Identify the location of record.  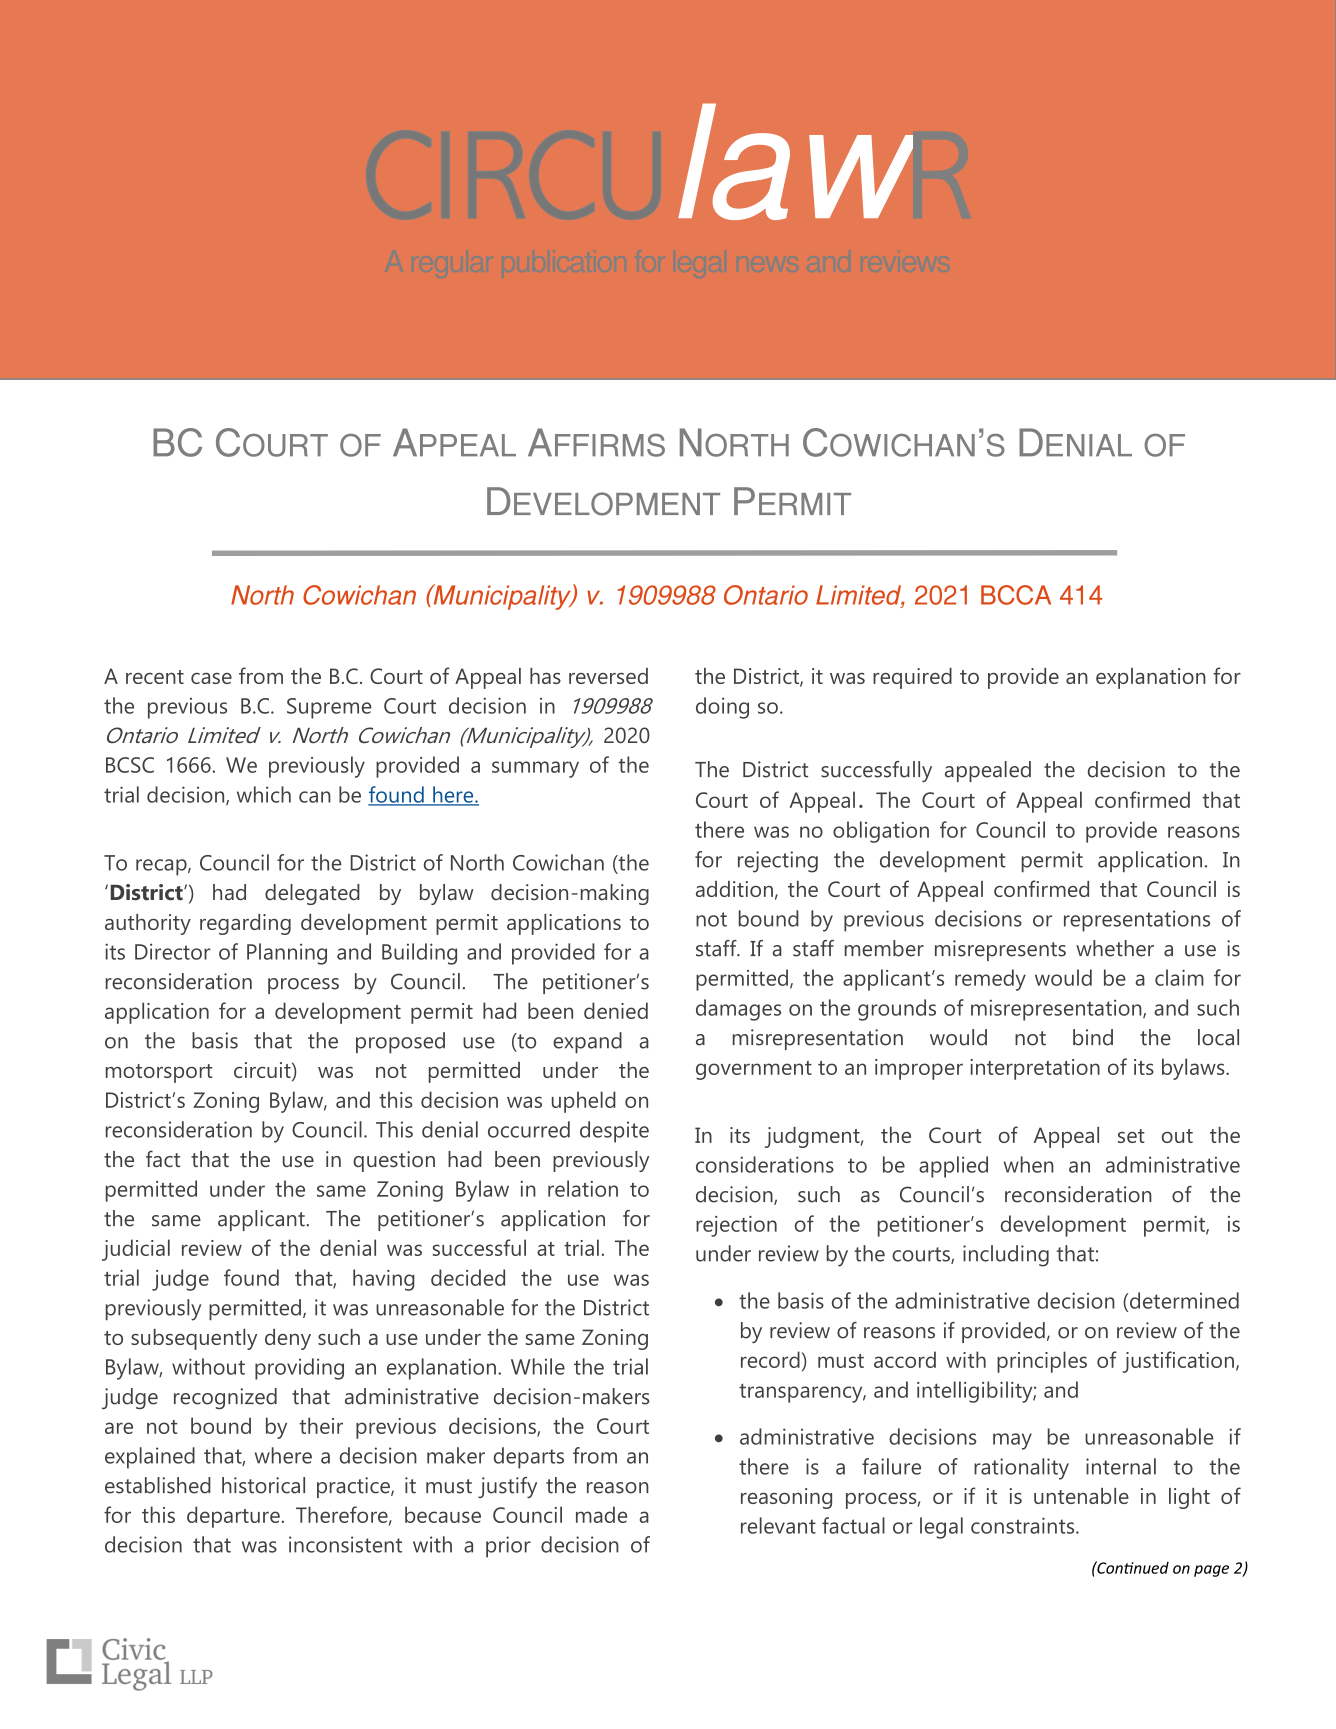
(770, 1359).
